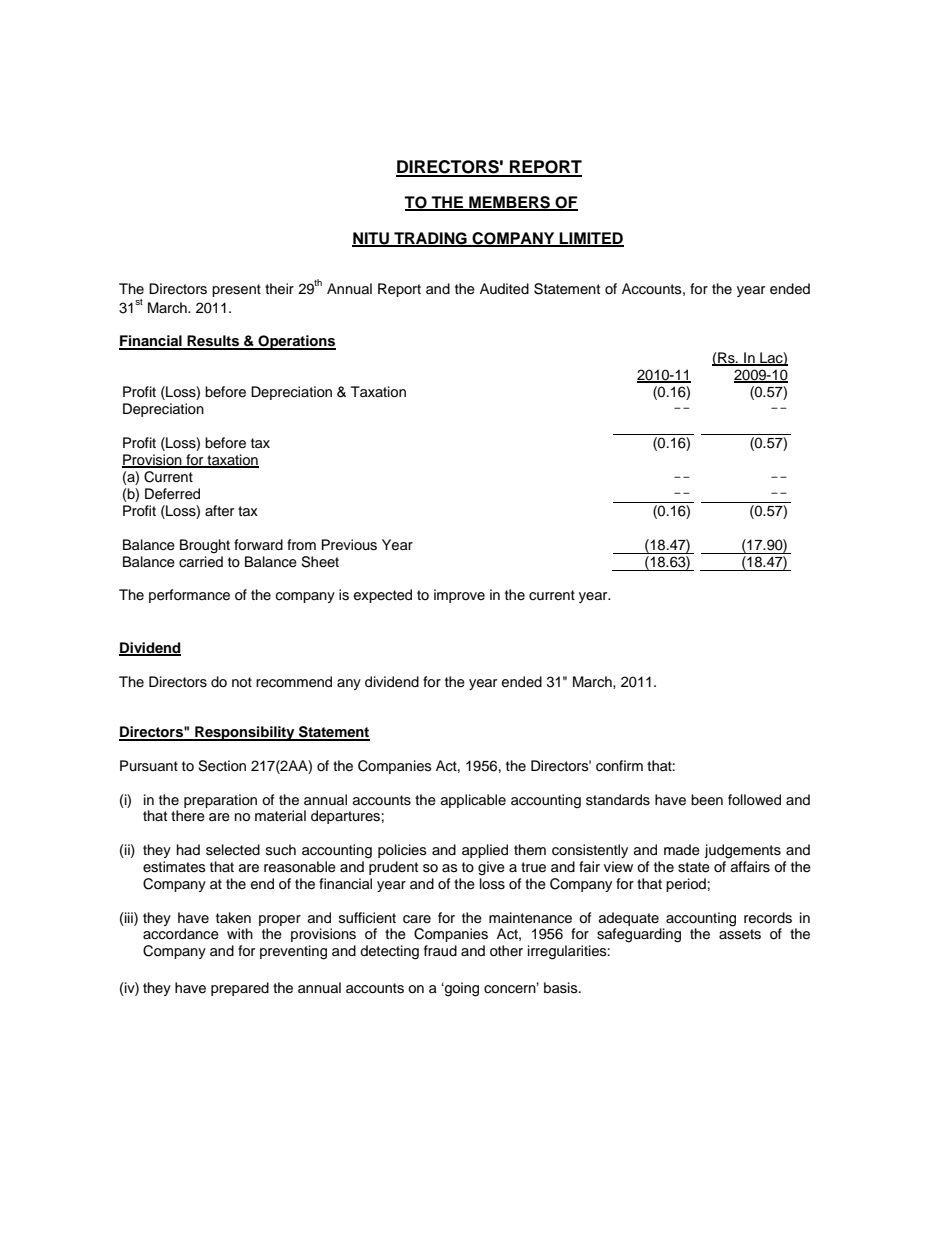  What do you see at coordinates (504, 289) in the image?
I see `Audited` at bounding box center [504, 289].
